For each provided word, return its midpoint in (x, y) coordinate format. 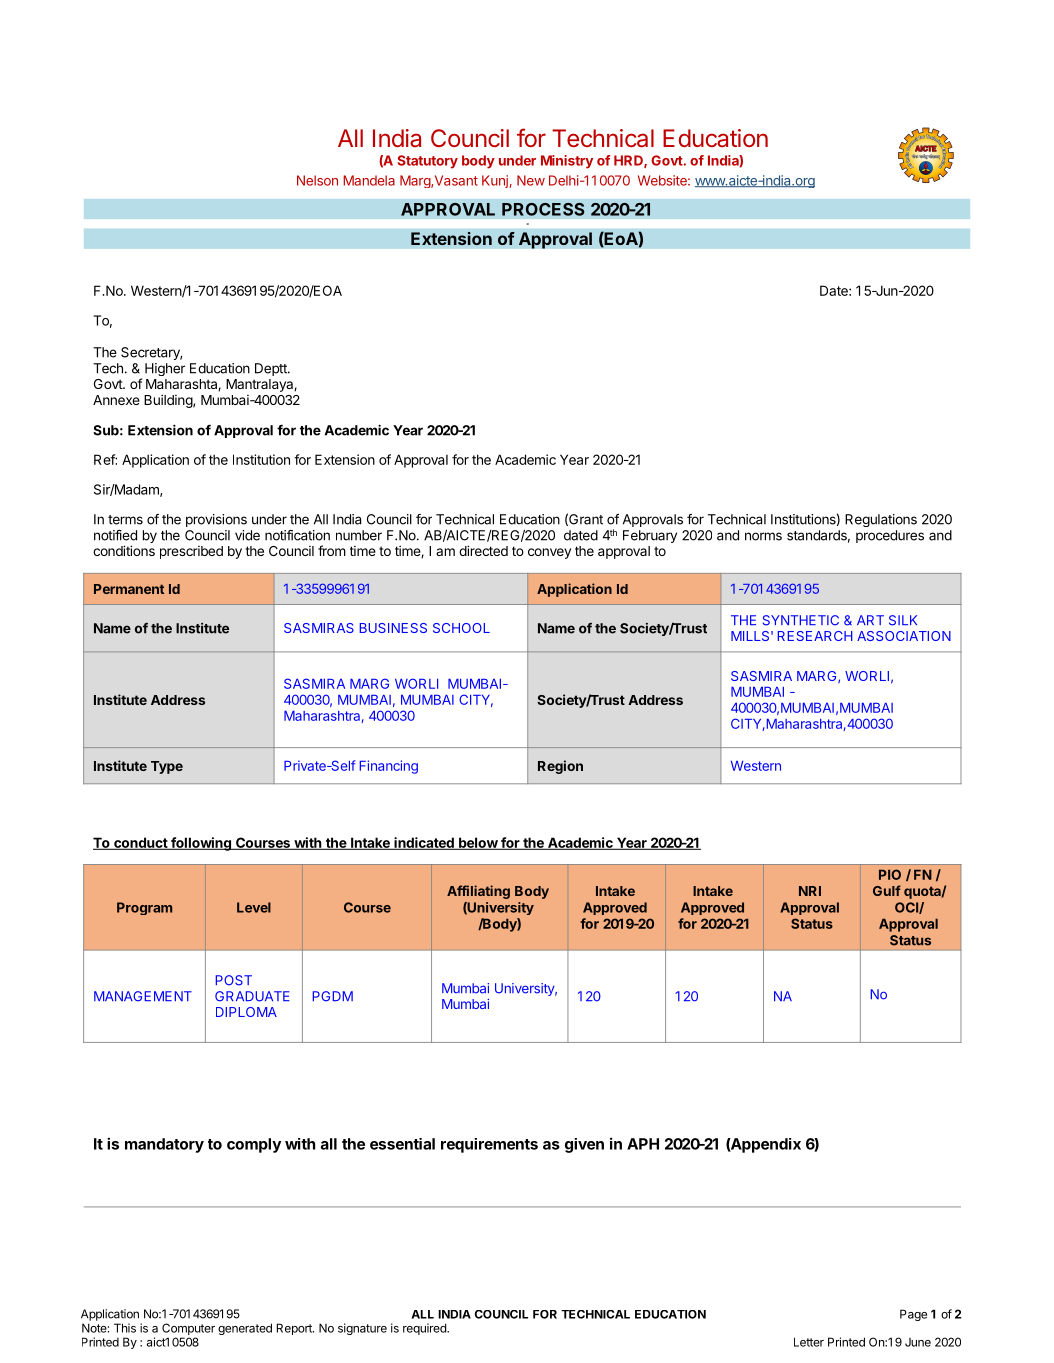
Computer (188, 1329)
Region (560, 767)
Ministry (567, 162)
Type (167, 767)
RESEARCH (815, 636)
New (531, 180)
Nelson (317, 180)
